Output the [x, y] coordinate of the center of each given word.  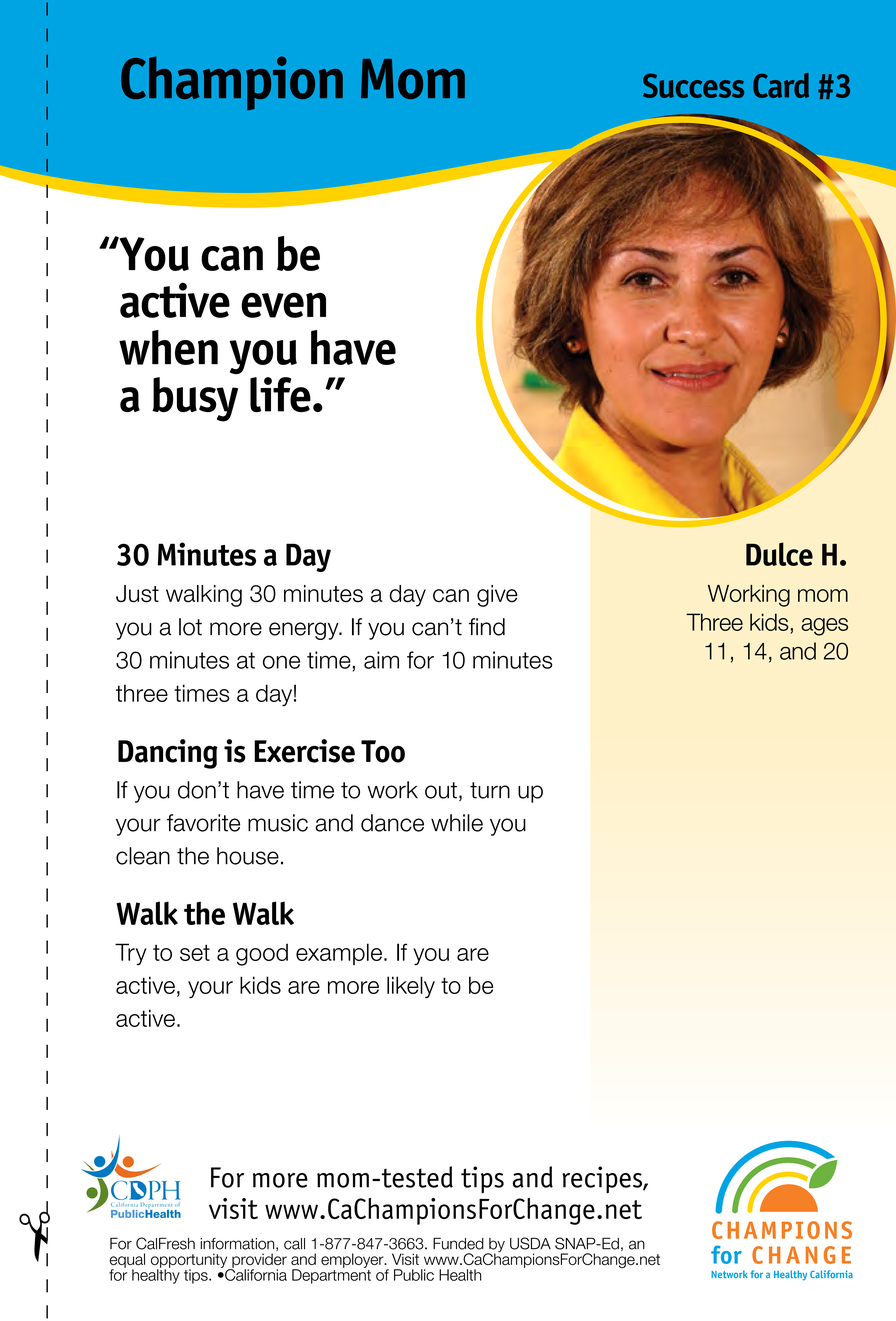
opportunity [190, 1261]
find [487, 627]
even [283, 305]
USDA [530, 1243]
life [280, 394]
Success [693, 85]
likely [411, 987]
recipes [603, 1180]
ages [824, 627]
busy [195, 399]
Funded [458, 1243]
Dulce [779, 554]
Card [781, 85]
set [195, 952]
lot [190, 627]
